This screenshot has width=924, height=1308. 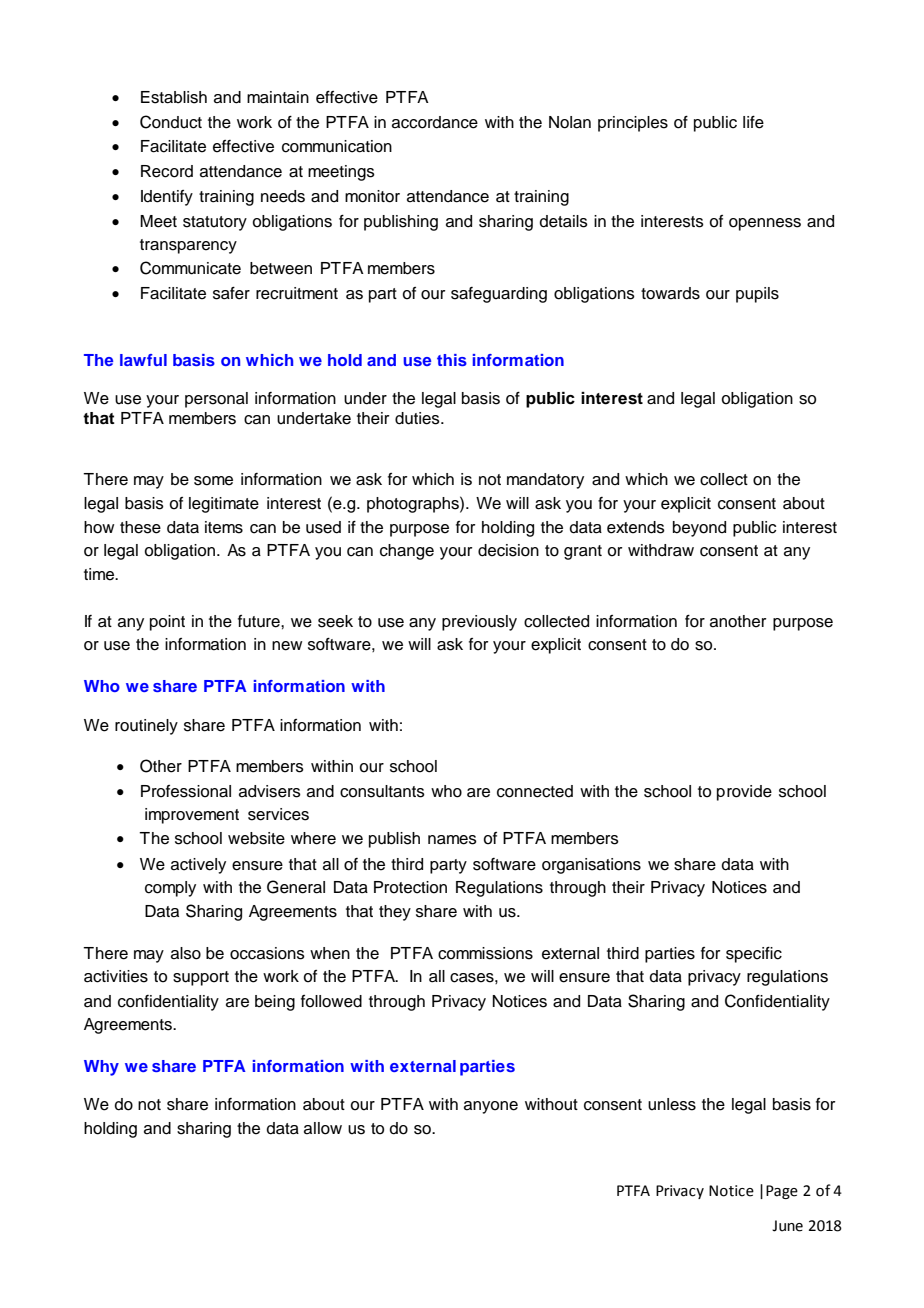 I want to click on allow, so click(x=323, y=1128).
